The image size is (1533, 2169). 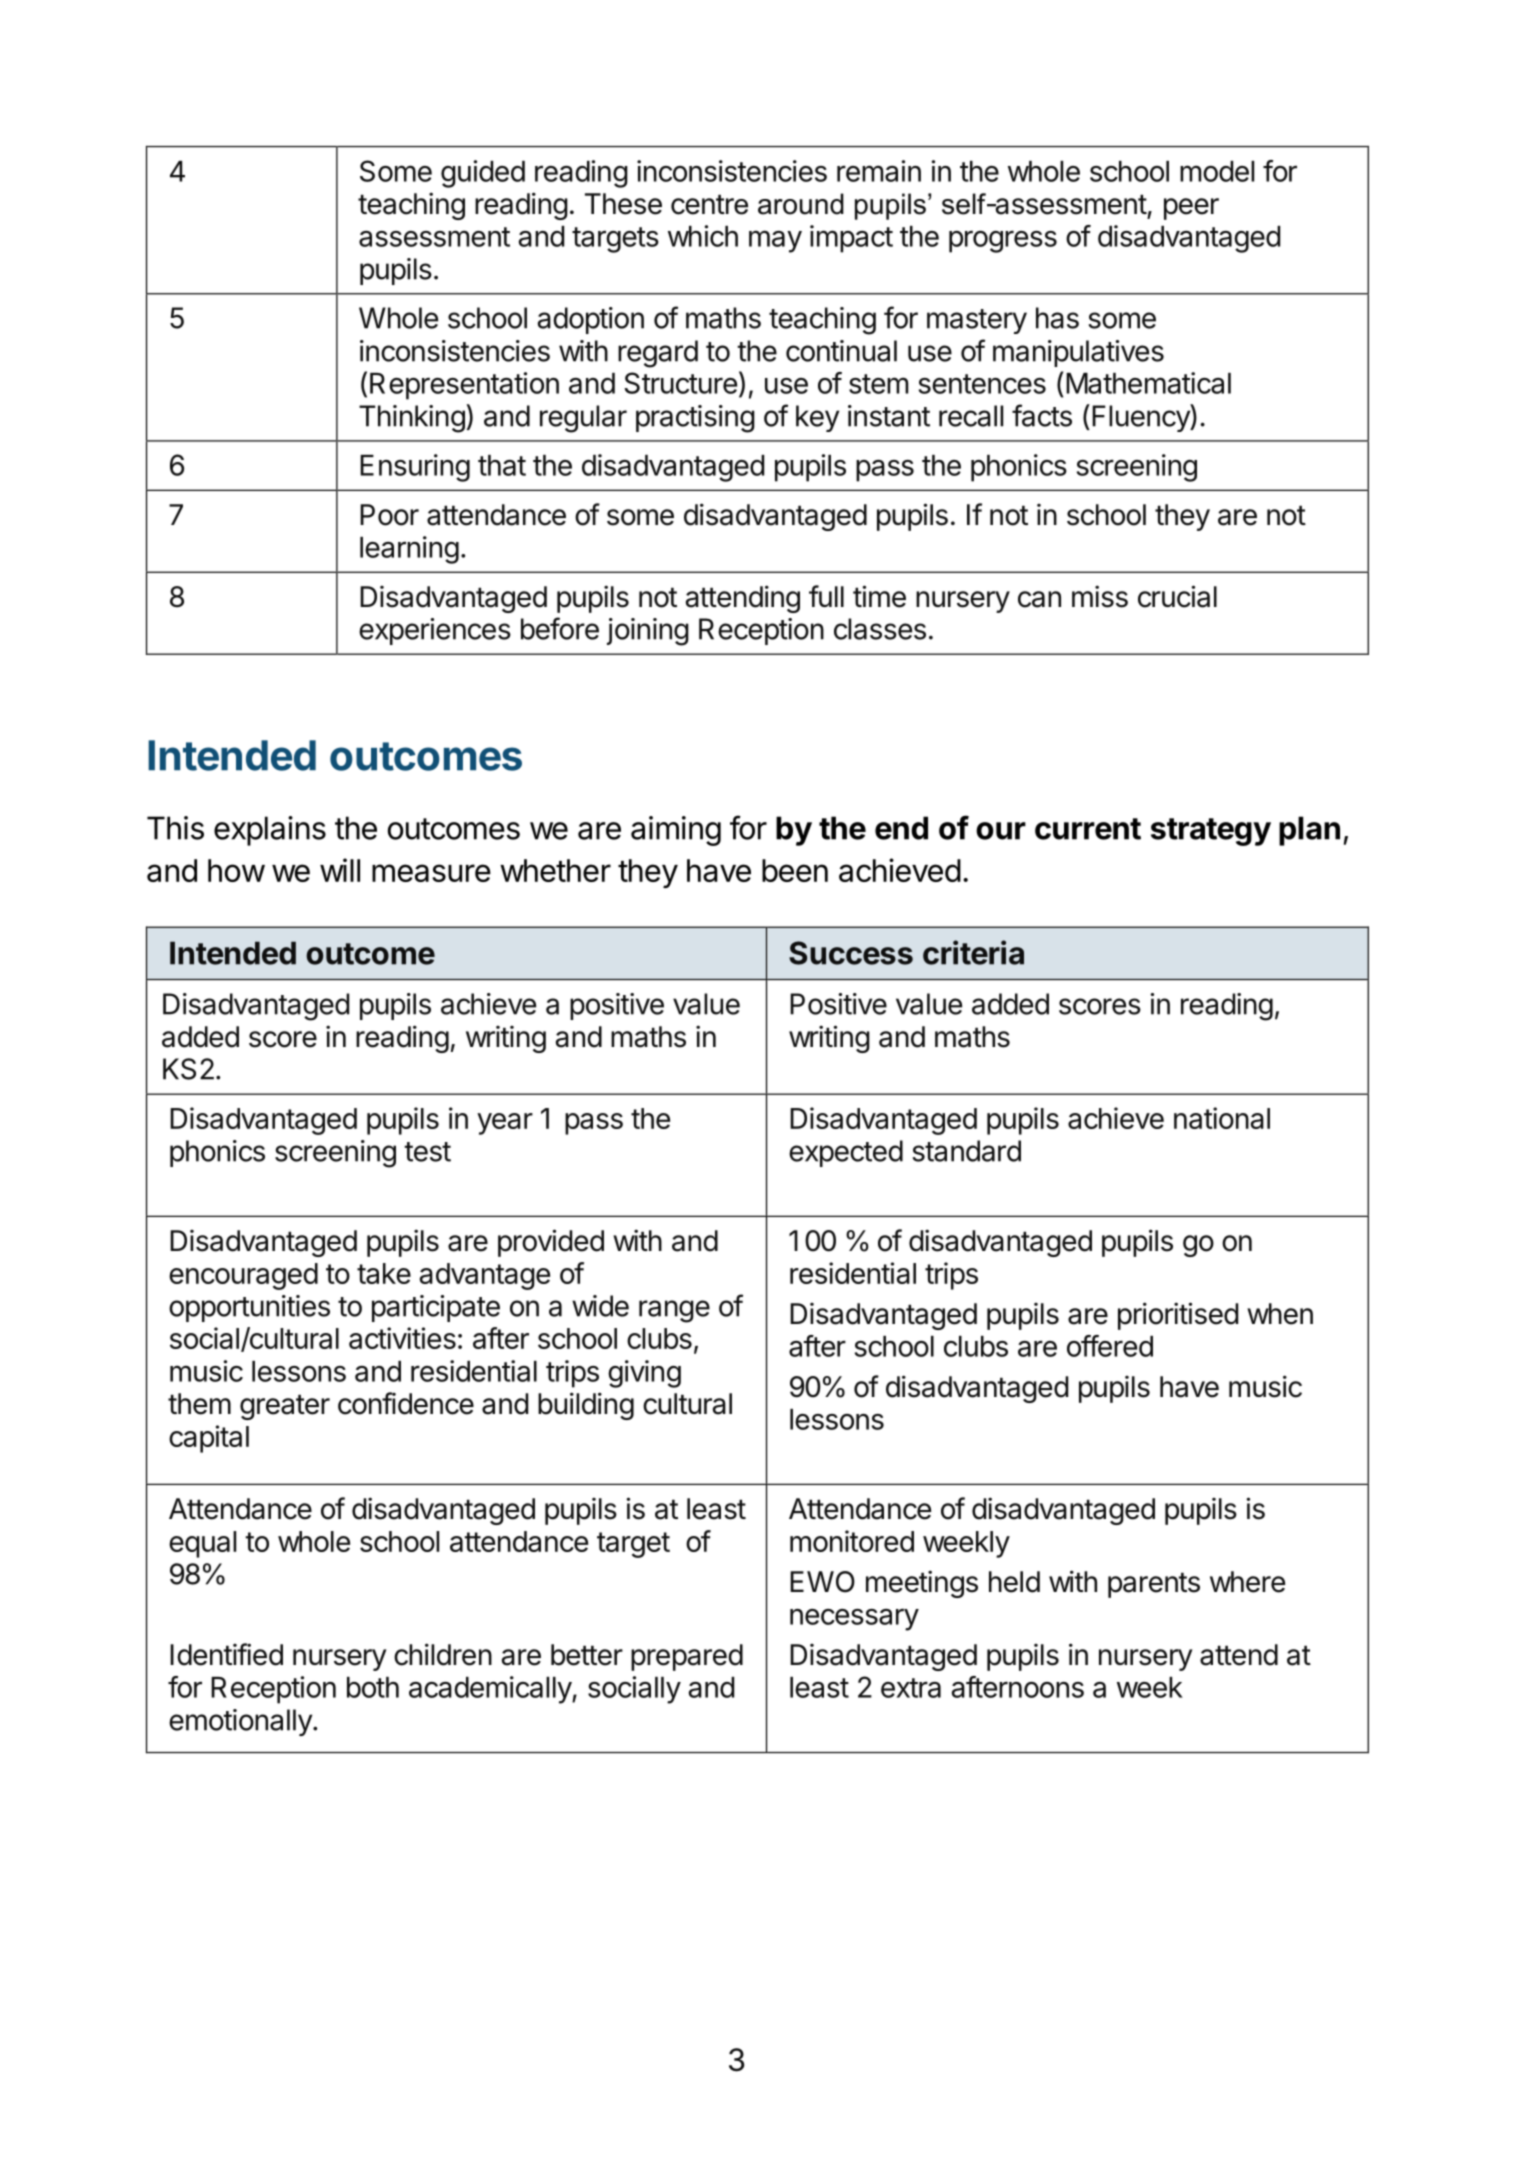 I want to click on opportunities, so click(x=249, y=1308).
